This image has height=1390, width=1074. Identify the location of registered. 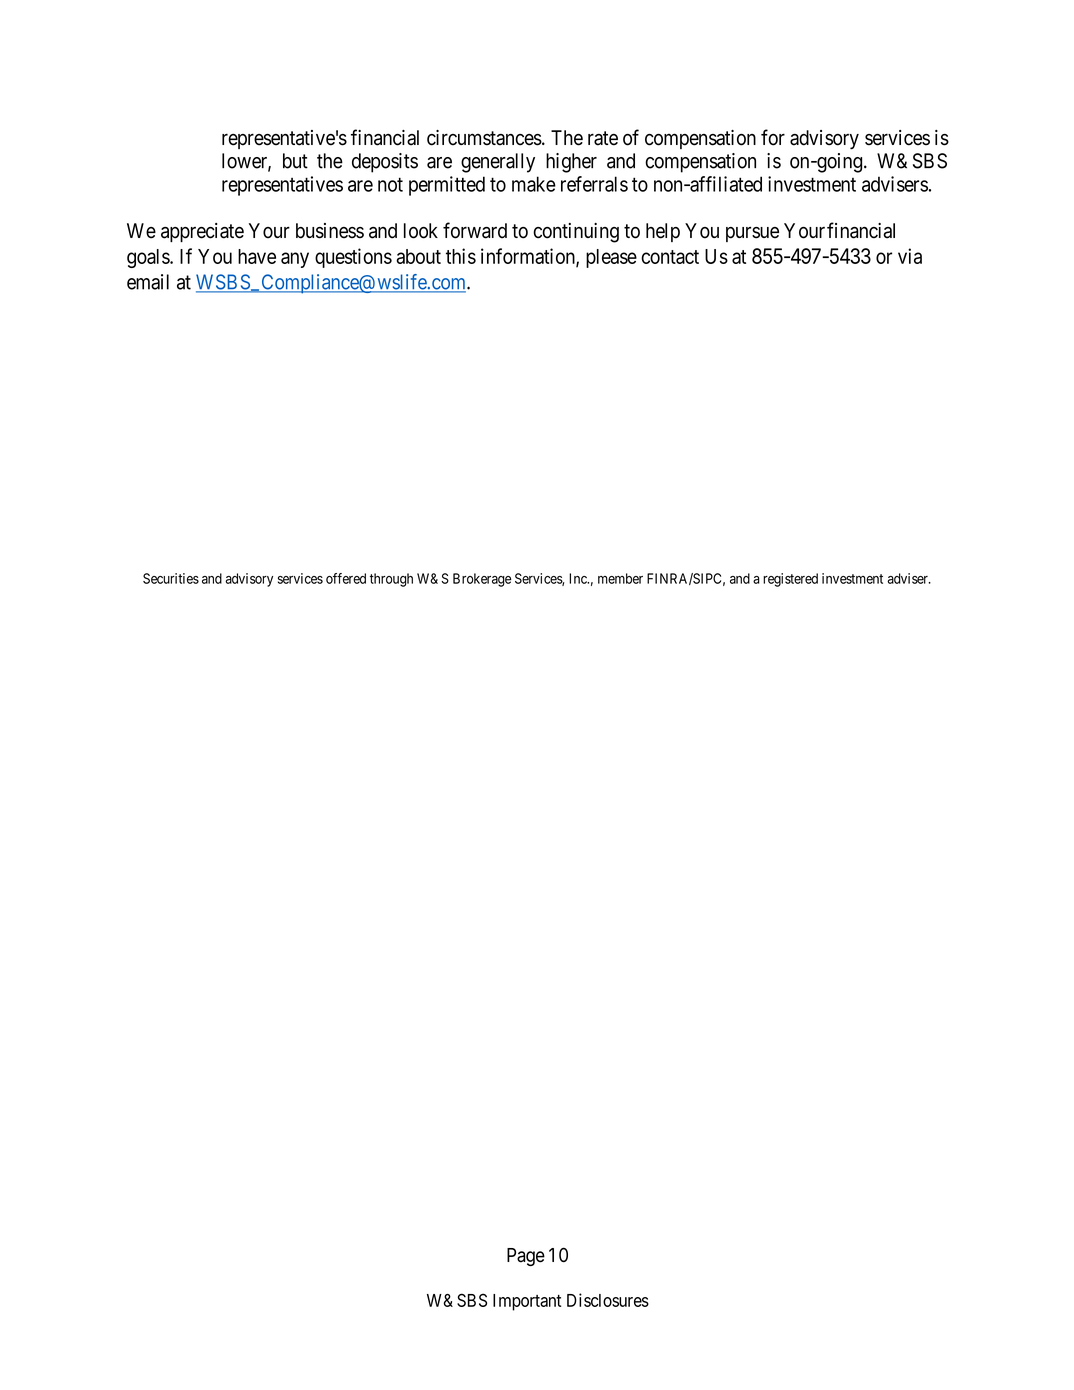
(790, 580).
